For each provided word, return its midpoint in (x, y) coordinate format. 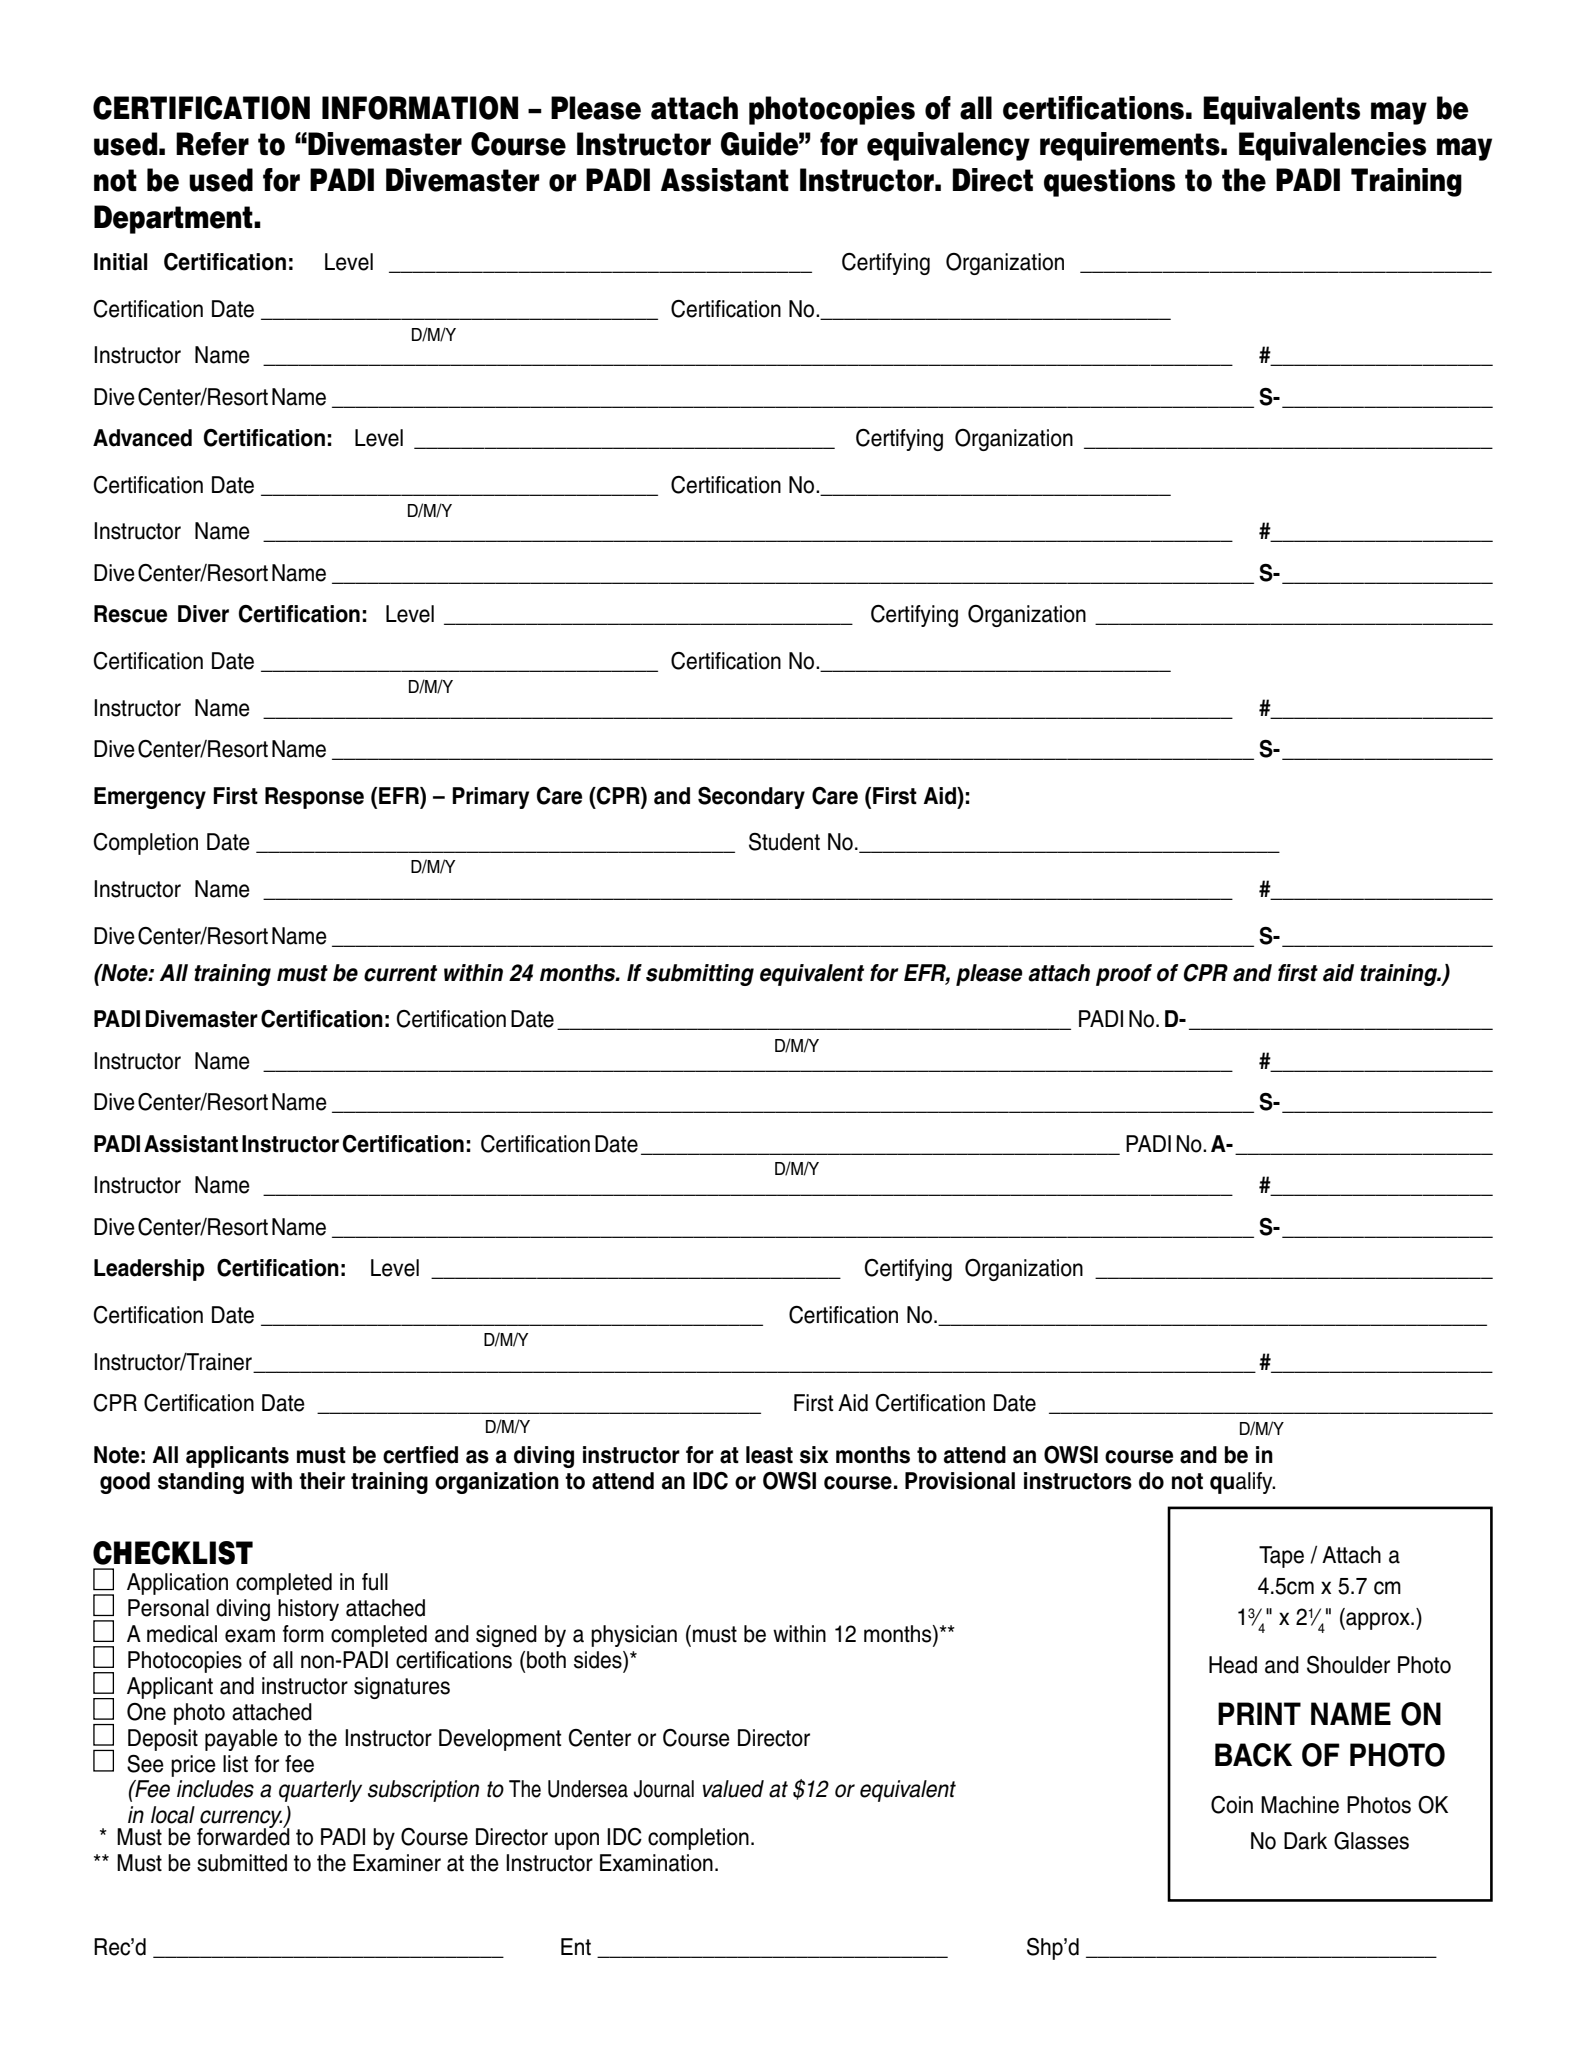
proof (1124, 975)
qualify (1242, 1483)
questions (1109, 182)
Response (314, 798)
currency (241, 1820)
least (769, 1455)
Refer (212, 144)
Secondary (751, 798)
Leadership (149, 1270)
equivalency (948, 146)
